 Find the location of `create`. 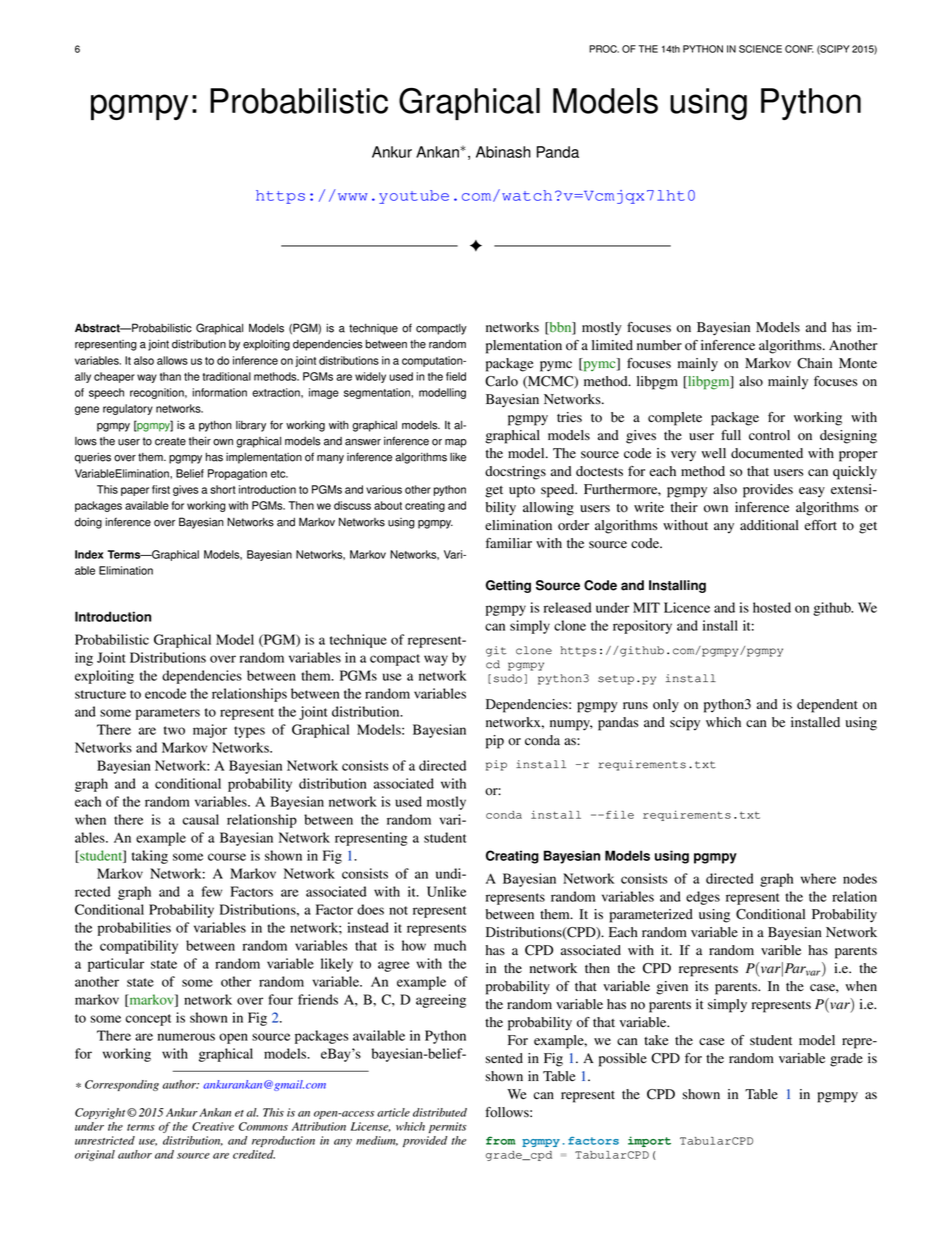

create is located at coordinates (170, 441).
